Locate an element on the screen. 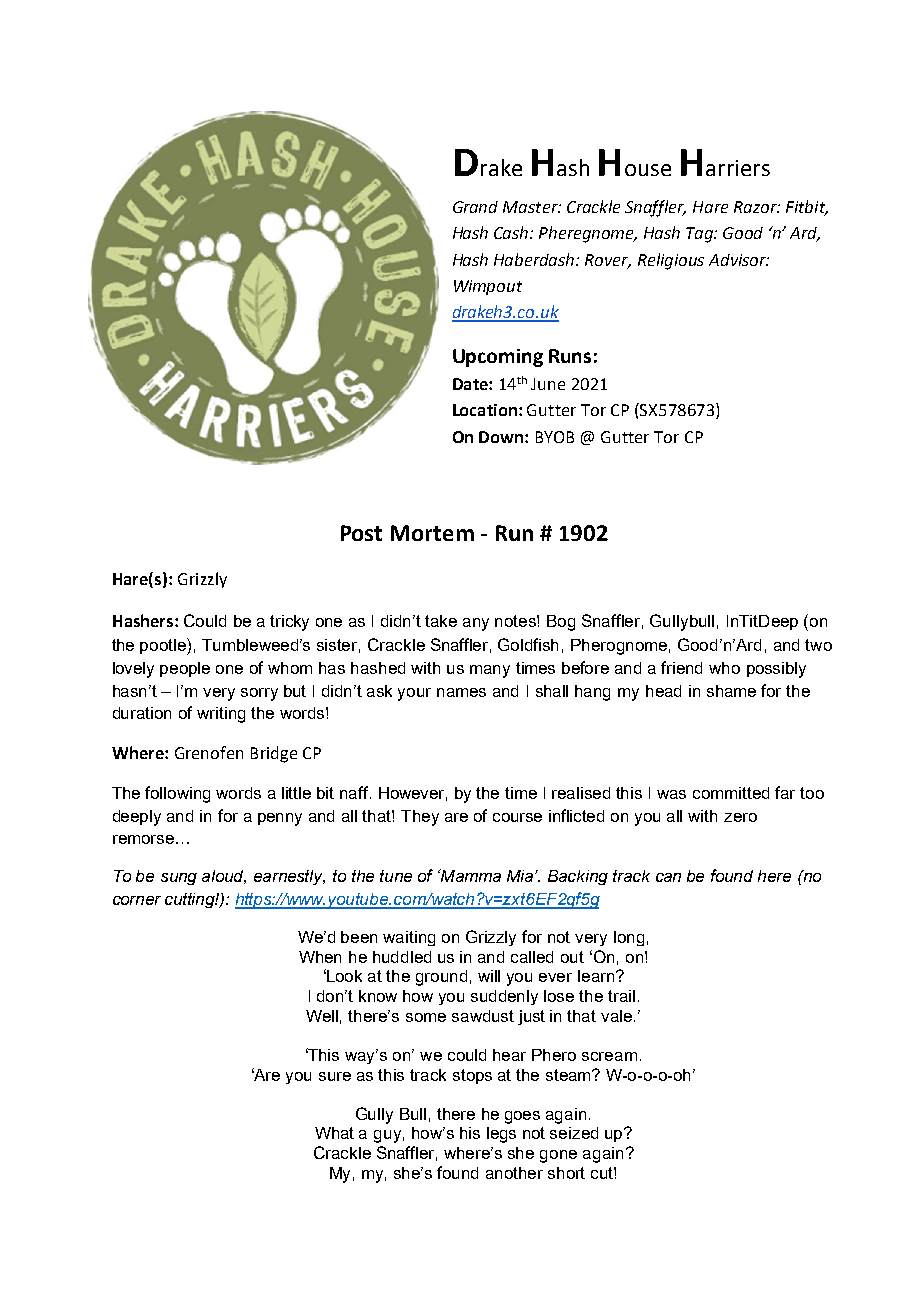 This screenshot has width=924, height=1308. Tag is located at coordinates (701, 235).
